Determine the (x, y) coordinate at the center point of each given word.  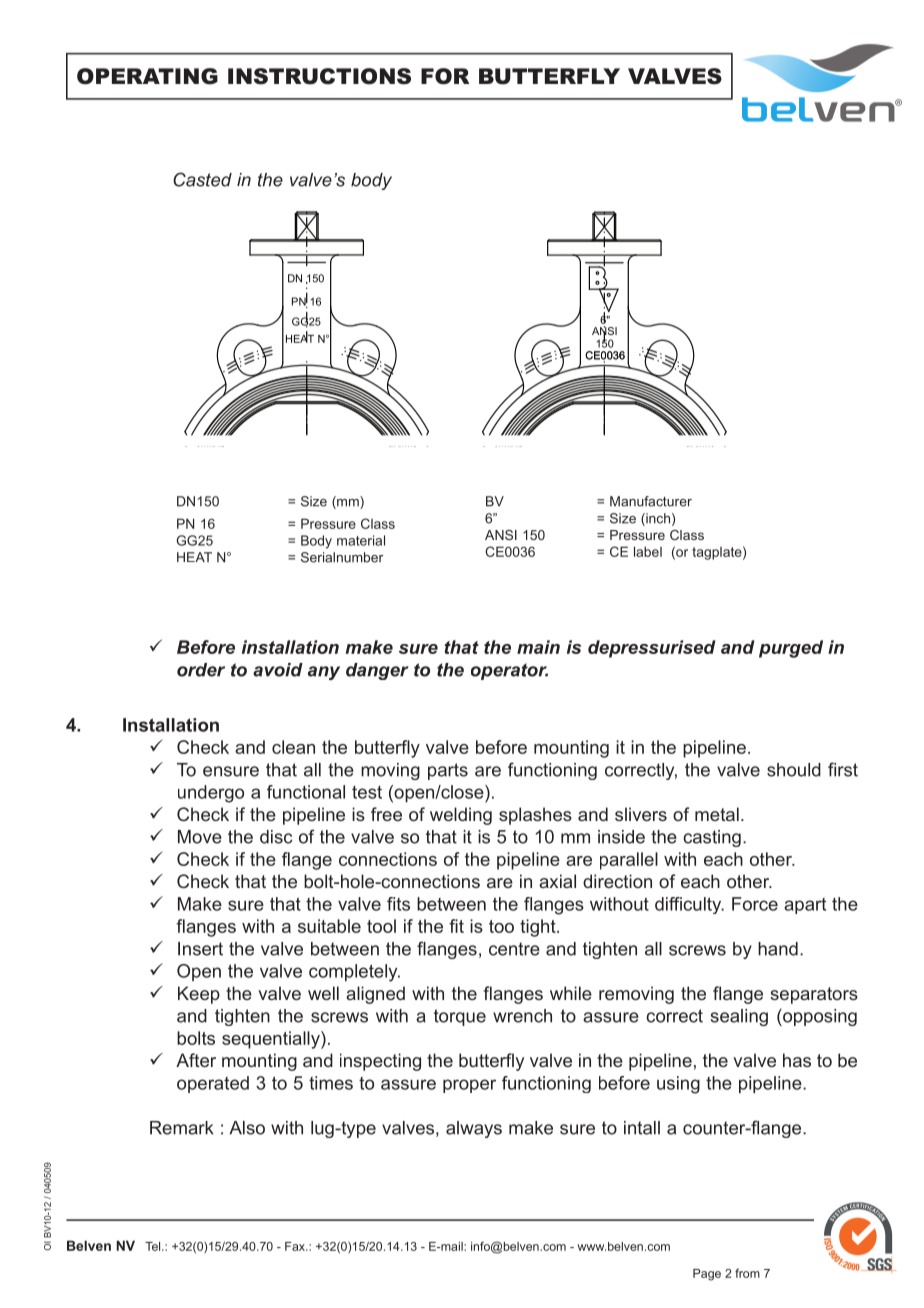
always (474, 1129)
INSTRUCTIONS (319, 76)
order (201, 670)
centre (514, 949)
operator (509, 671)
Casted (202, 179)
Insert (200, 949)
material (361, 540)
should (794, 770)
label (648, 551)
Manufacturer (651, 501)
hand (778, 949)
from (747, 1273)
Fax (296, 1246)
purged (791, 649)
